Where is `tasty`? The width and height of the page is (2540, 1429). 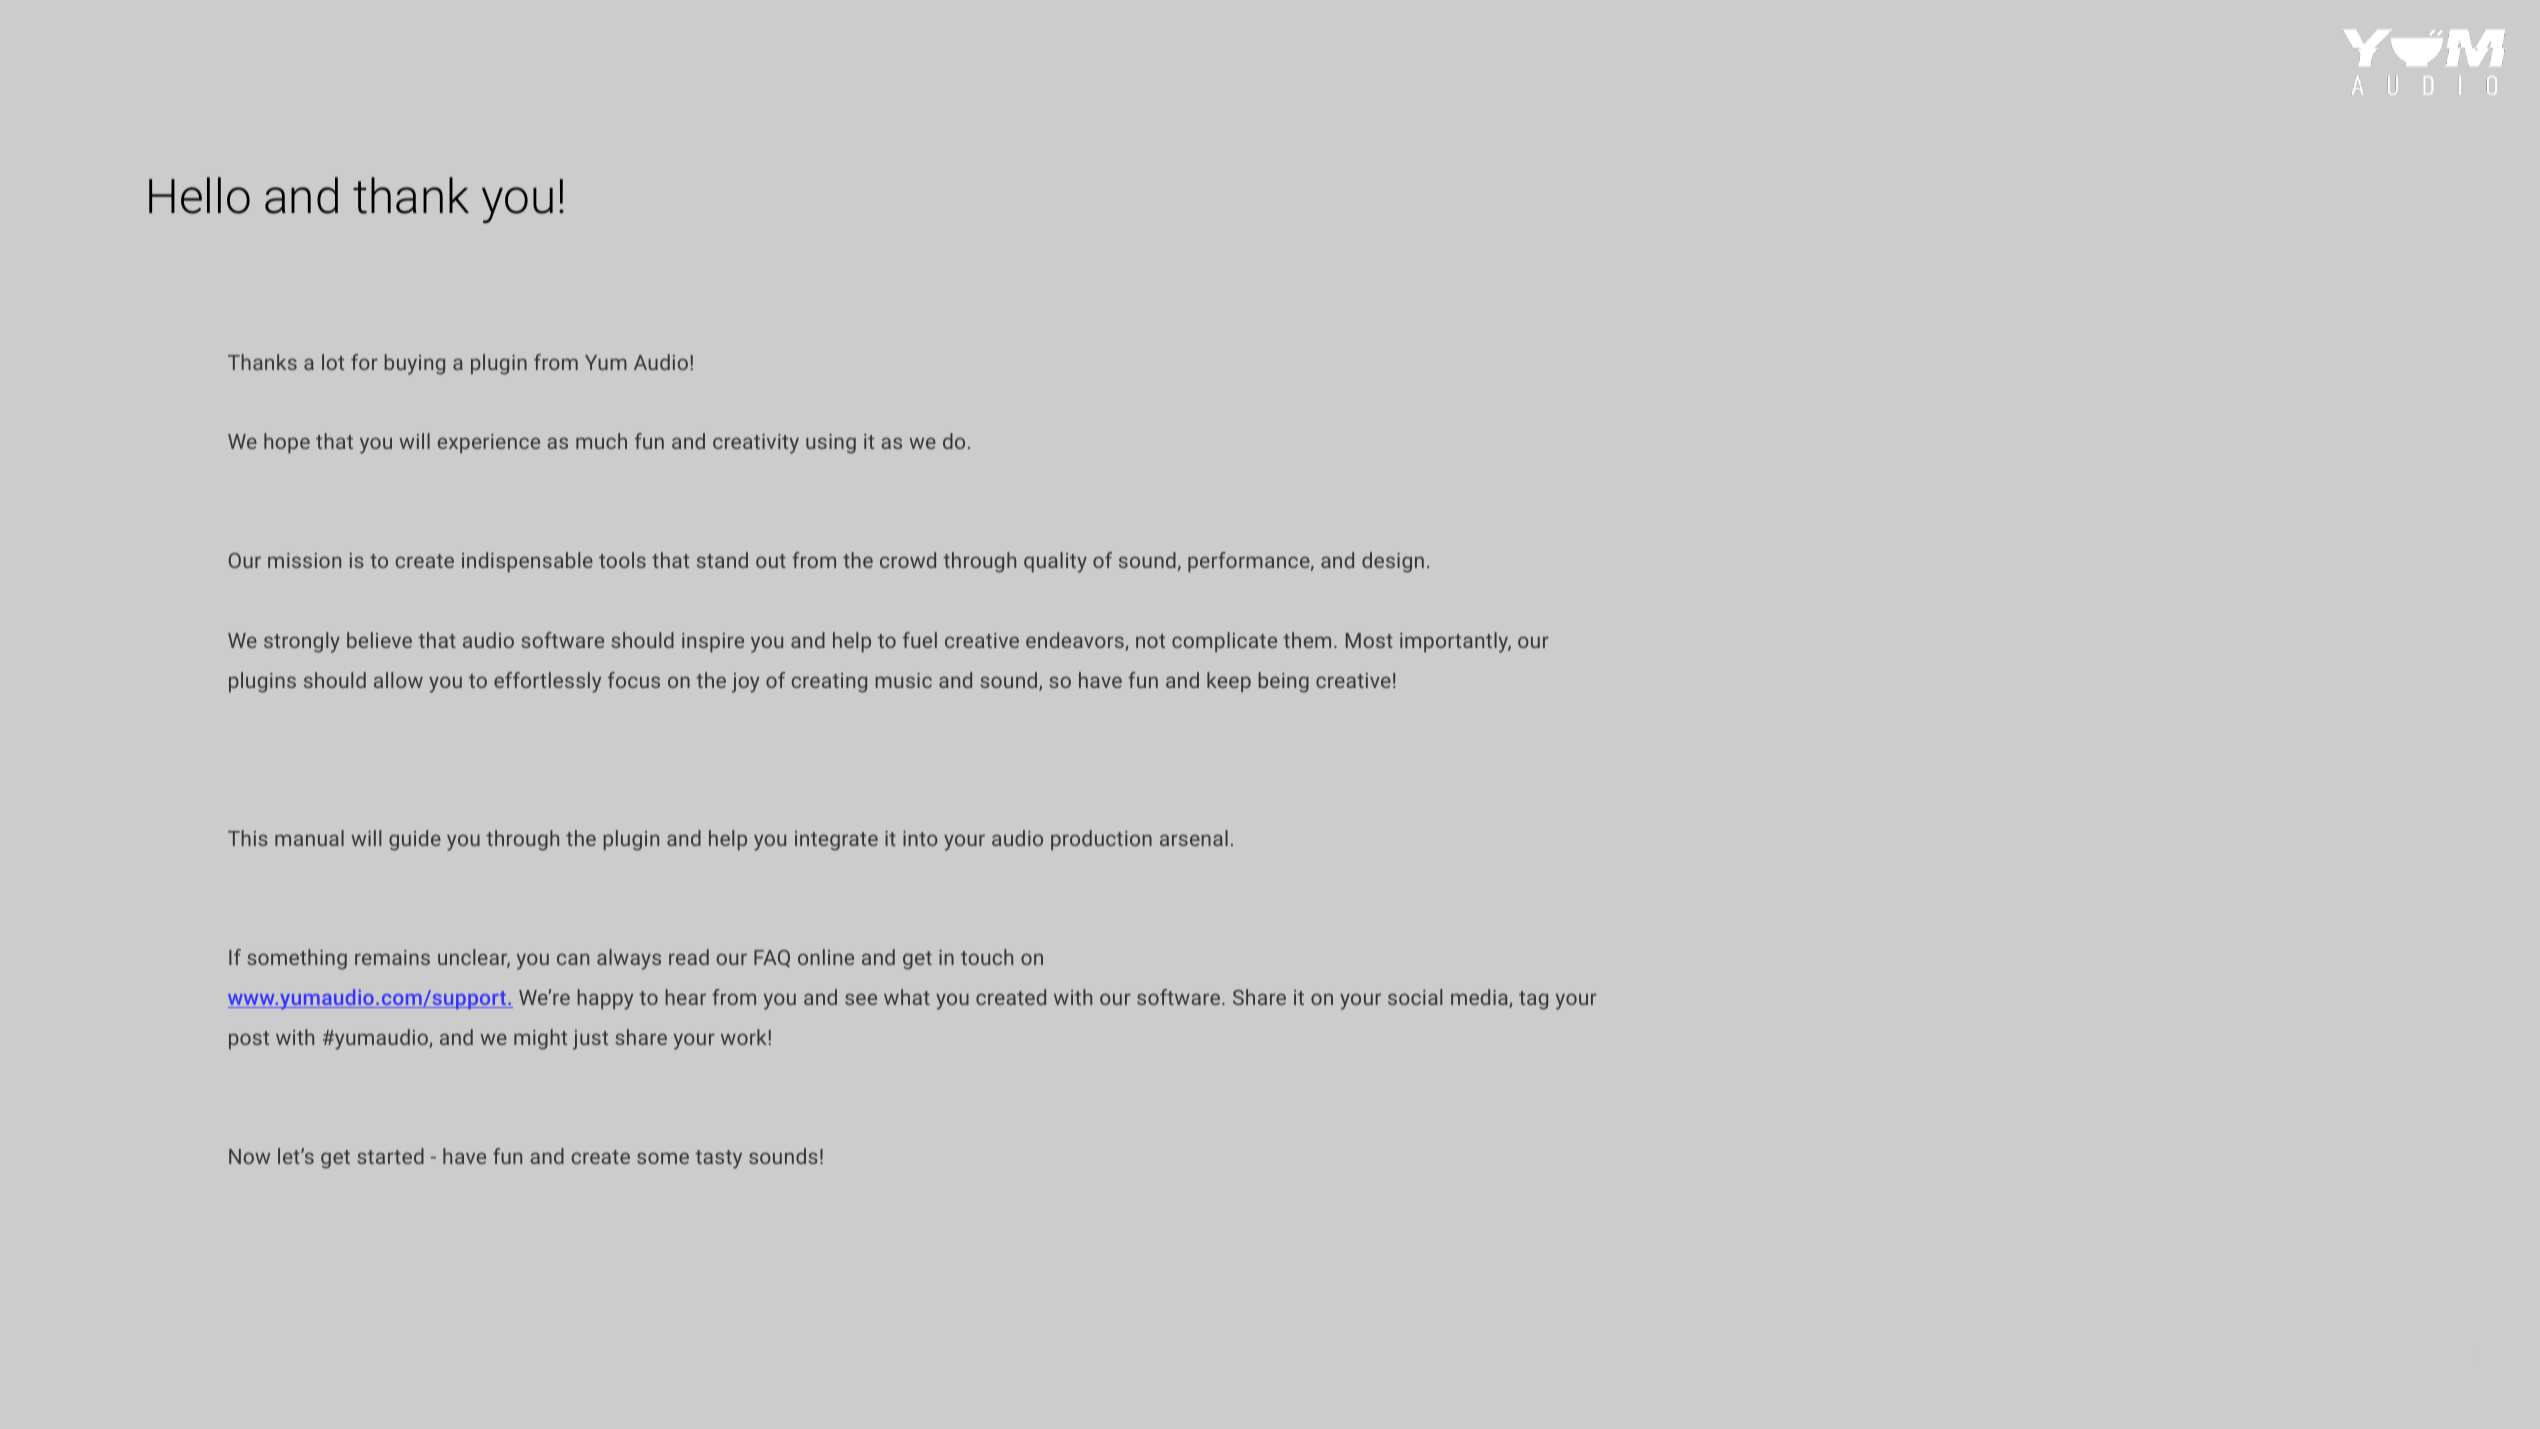 tasty is located at coordinates (718, 1159).
